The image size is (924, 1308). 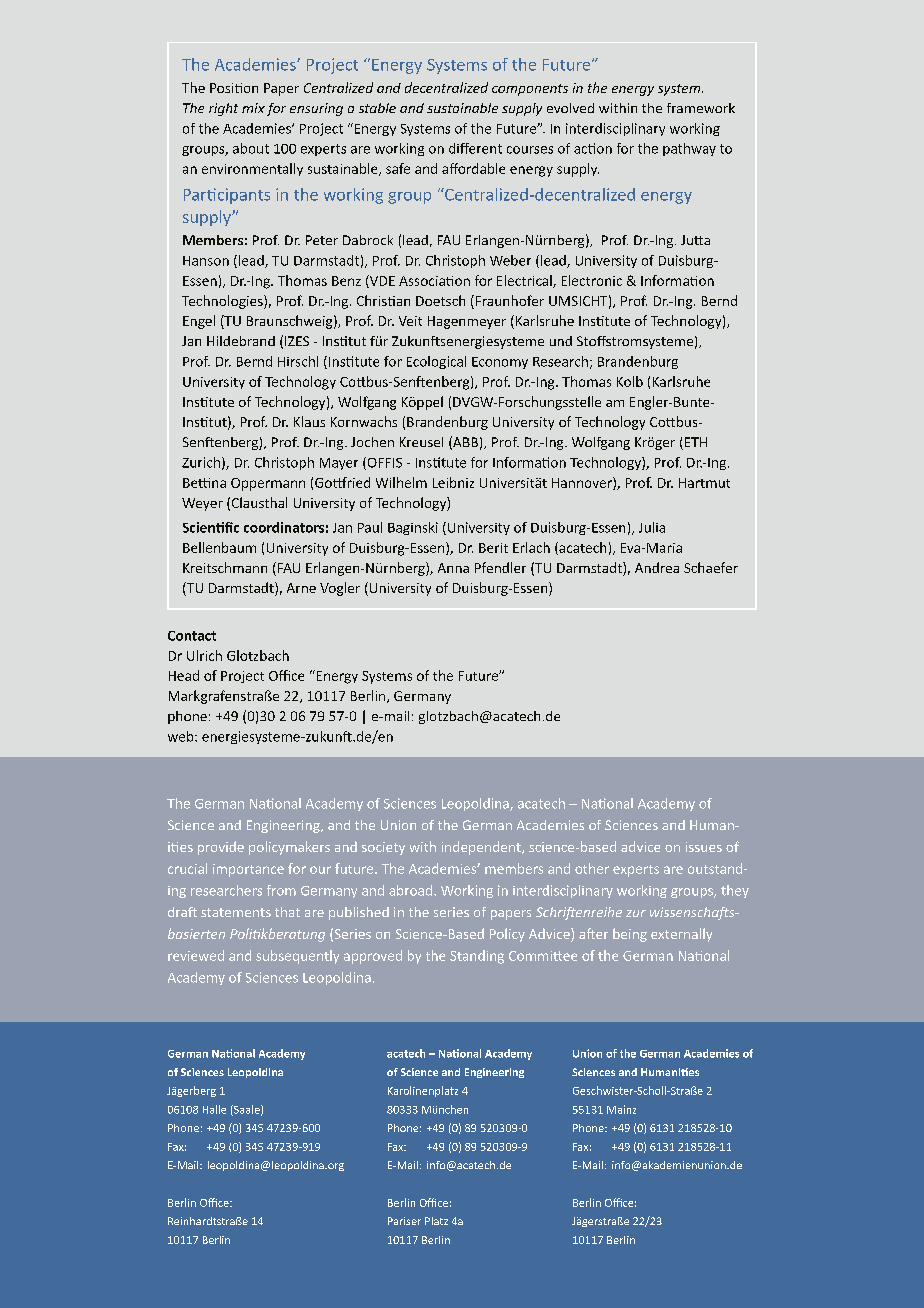 I want to click on framework, so click(x=701, y=108).
